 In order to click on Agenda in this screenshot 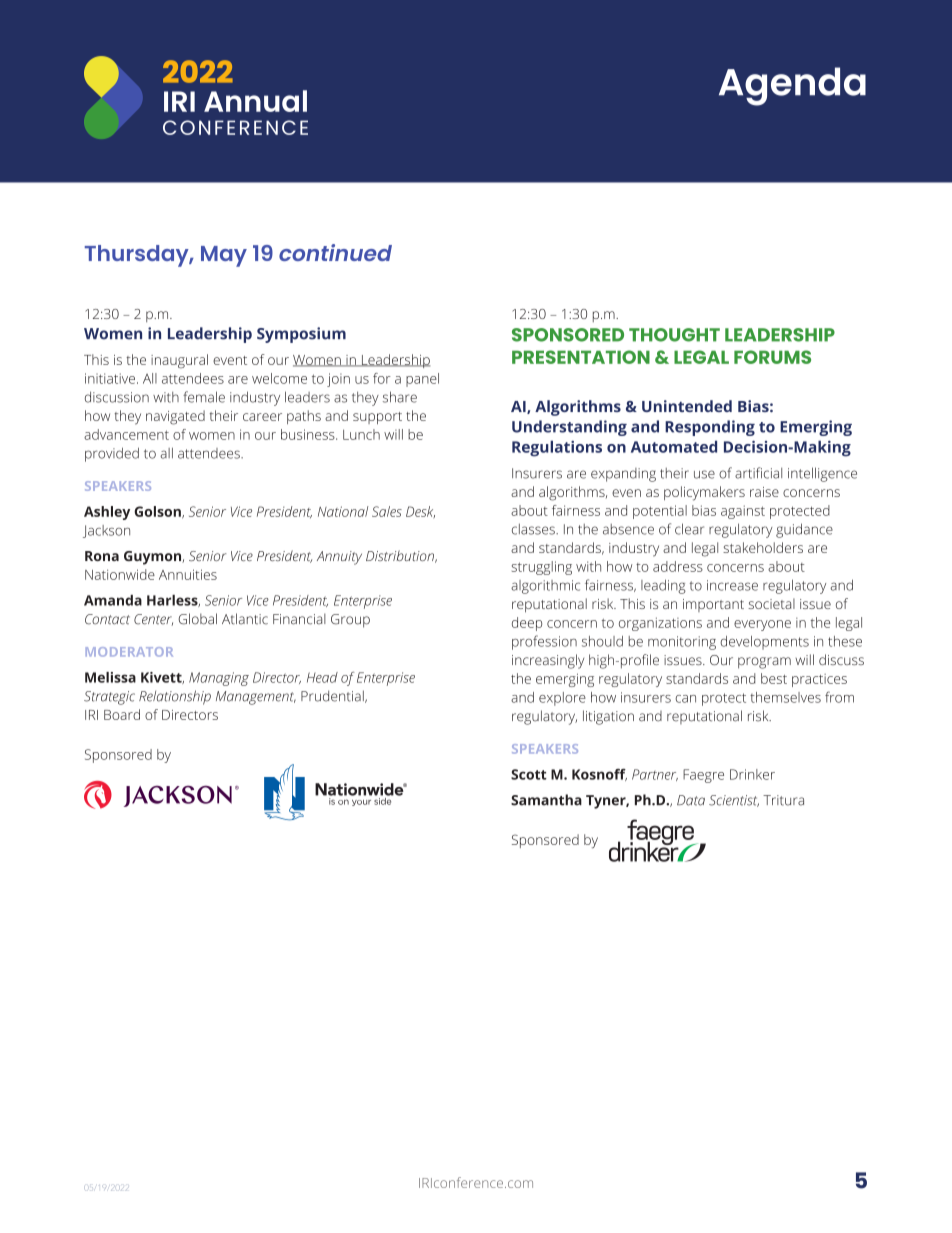, I will do `click(792, 86)`.
